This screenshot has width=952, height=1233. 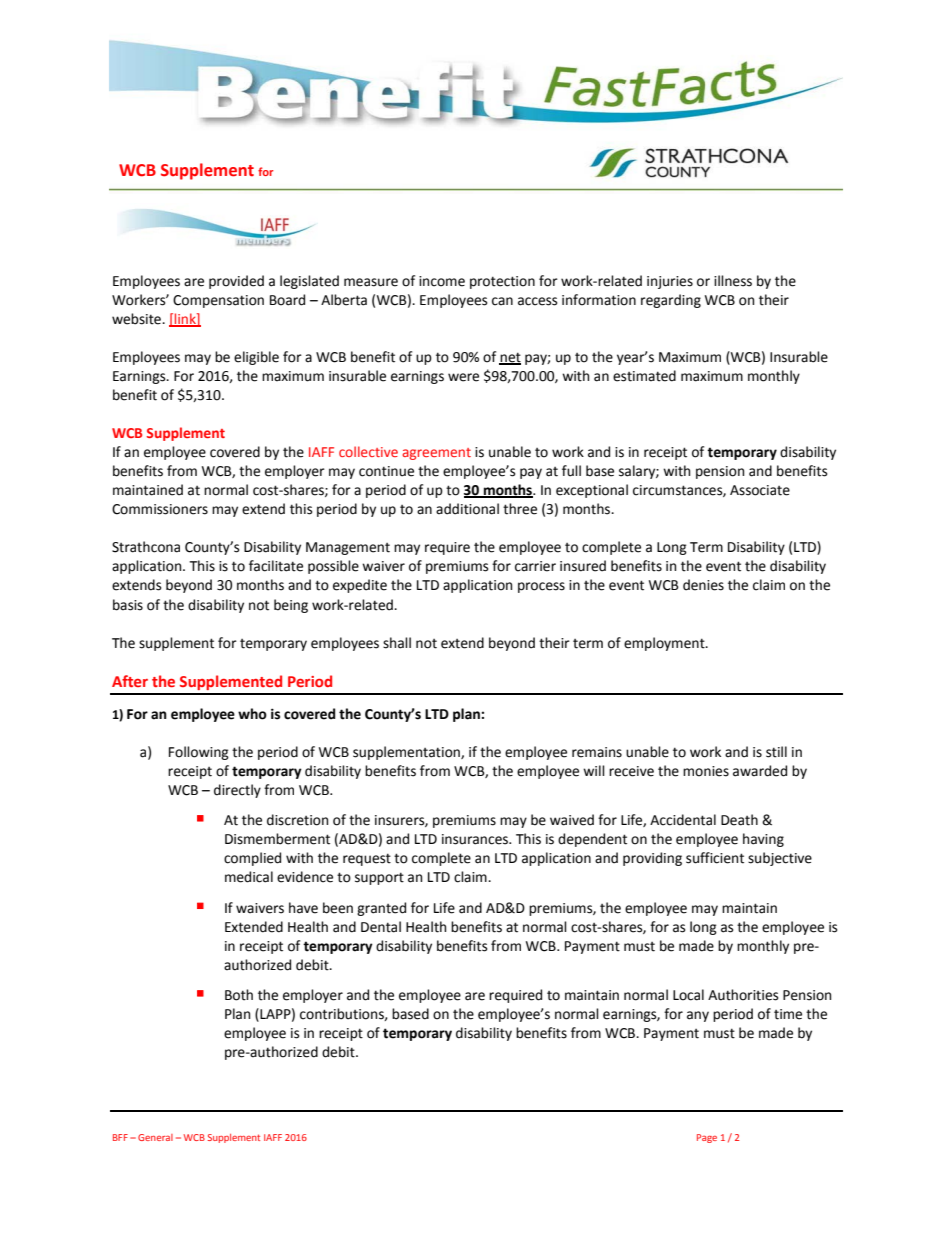 What do you see at coordinates (760, 490) in the screenshot?
I see `Associate` at bounding box center [760, 490].
